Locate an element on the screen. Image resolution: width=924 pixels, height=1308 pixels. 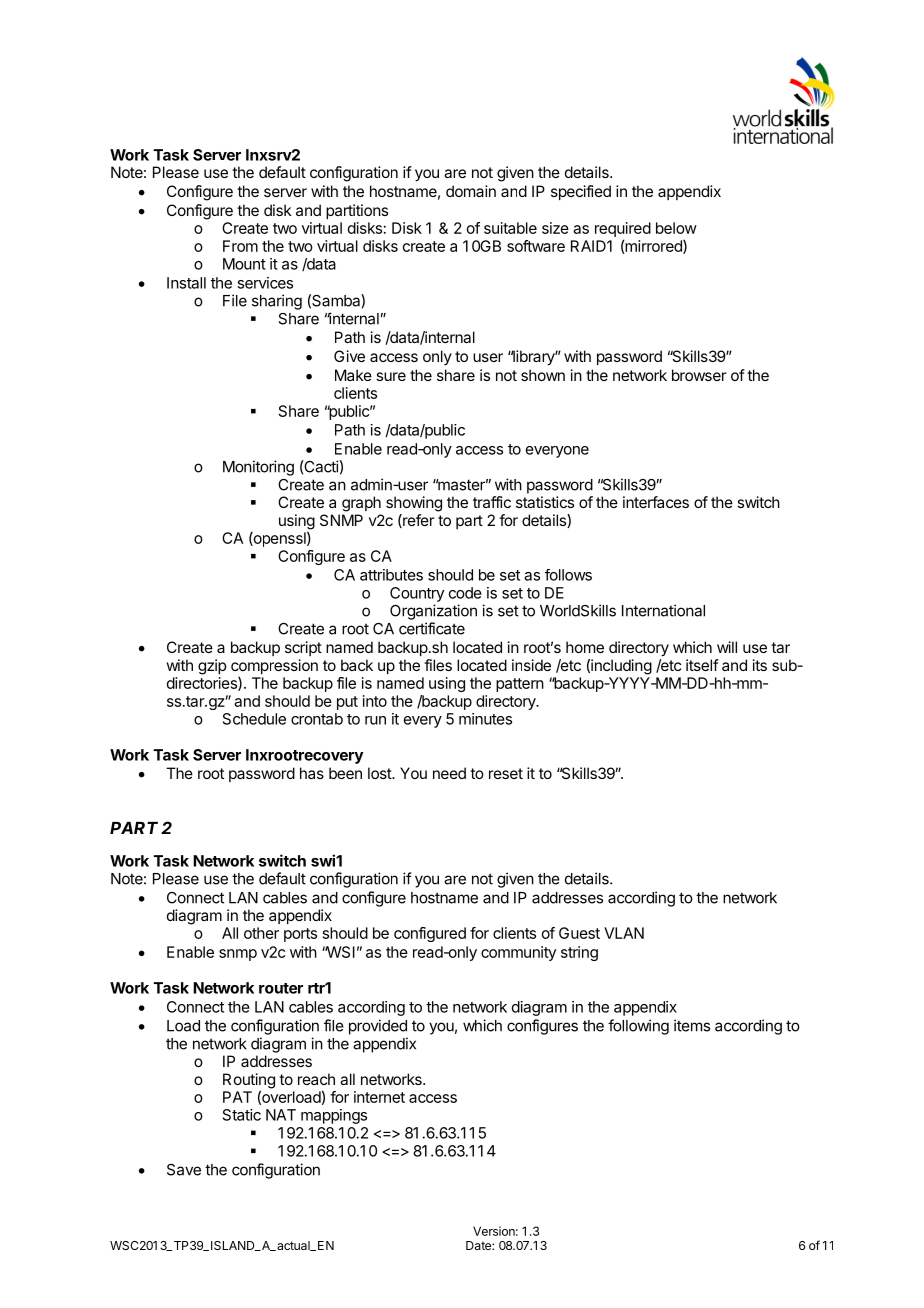
From is located at coordinates (240, 246).
